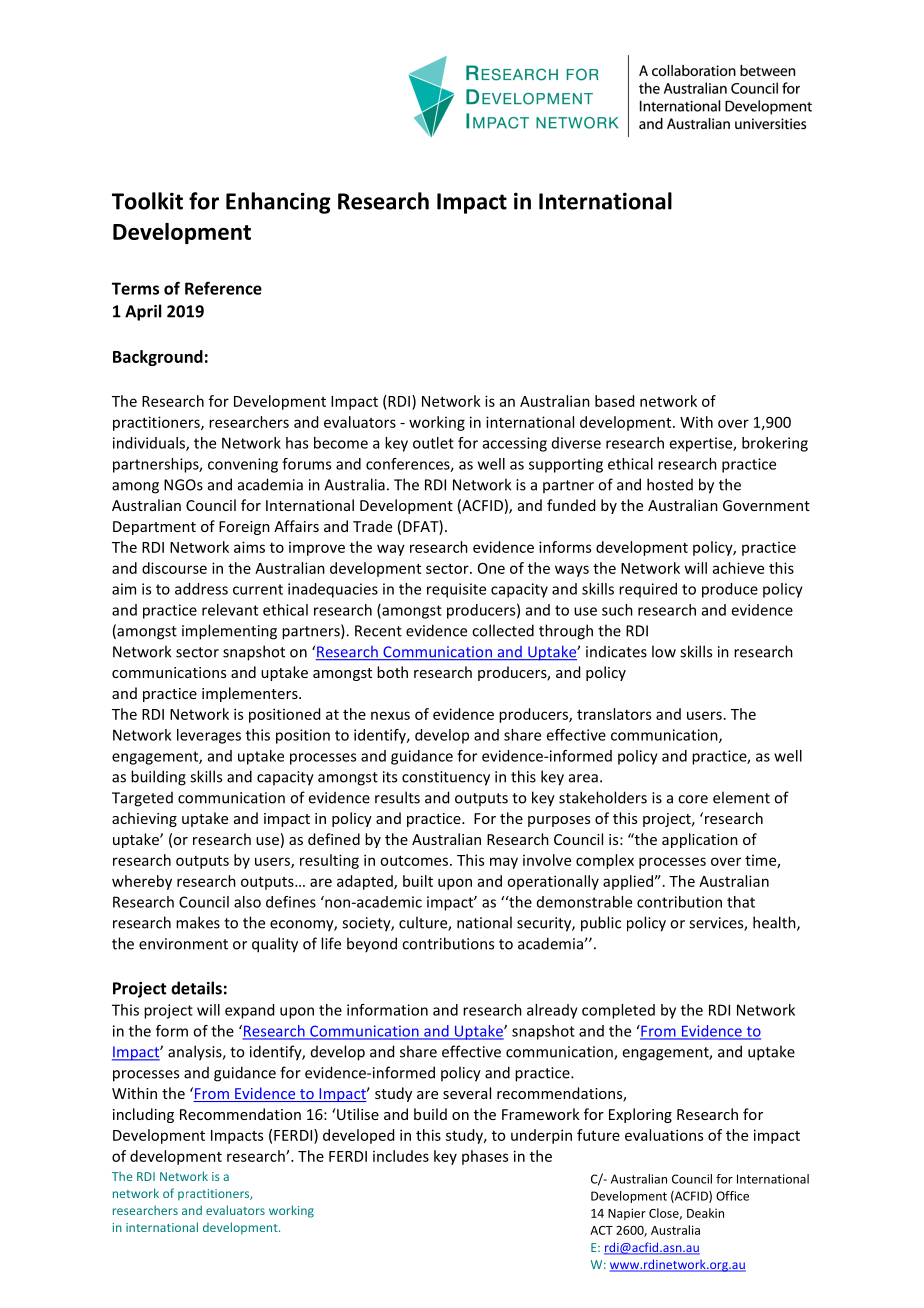  I want to click on leverages, so click(209, 736).
